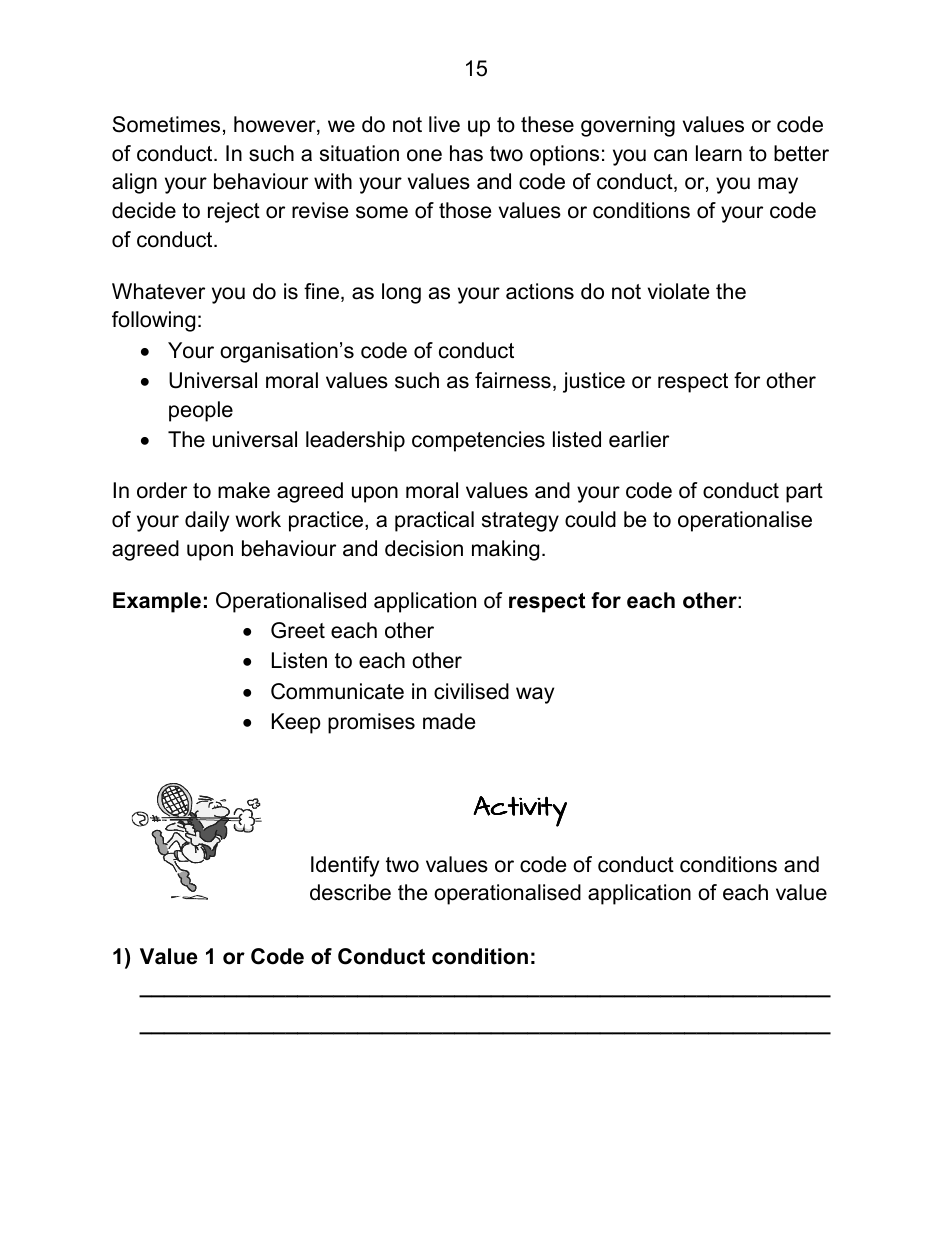  What do you see at coordinates (513, 380) in the screenshot?
I see `fairness` at bounding box center [513, 380].
